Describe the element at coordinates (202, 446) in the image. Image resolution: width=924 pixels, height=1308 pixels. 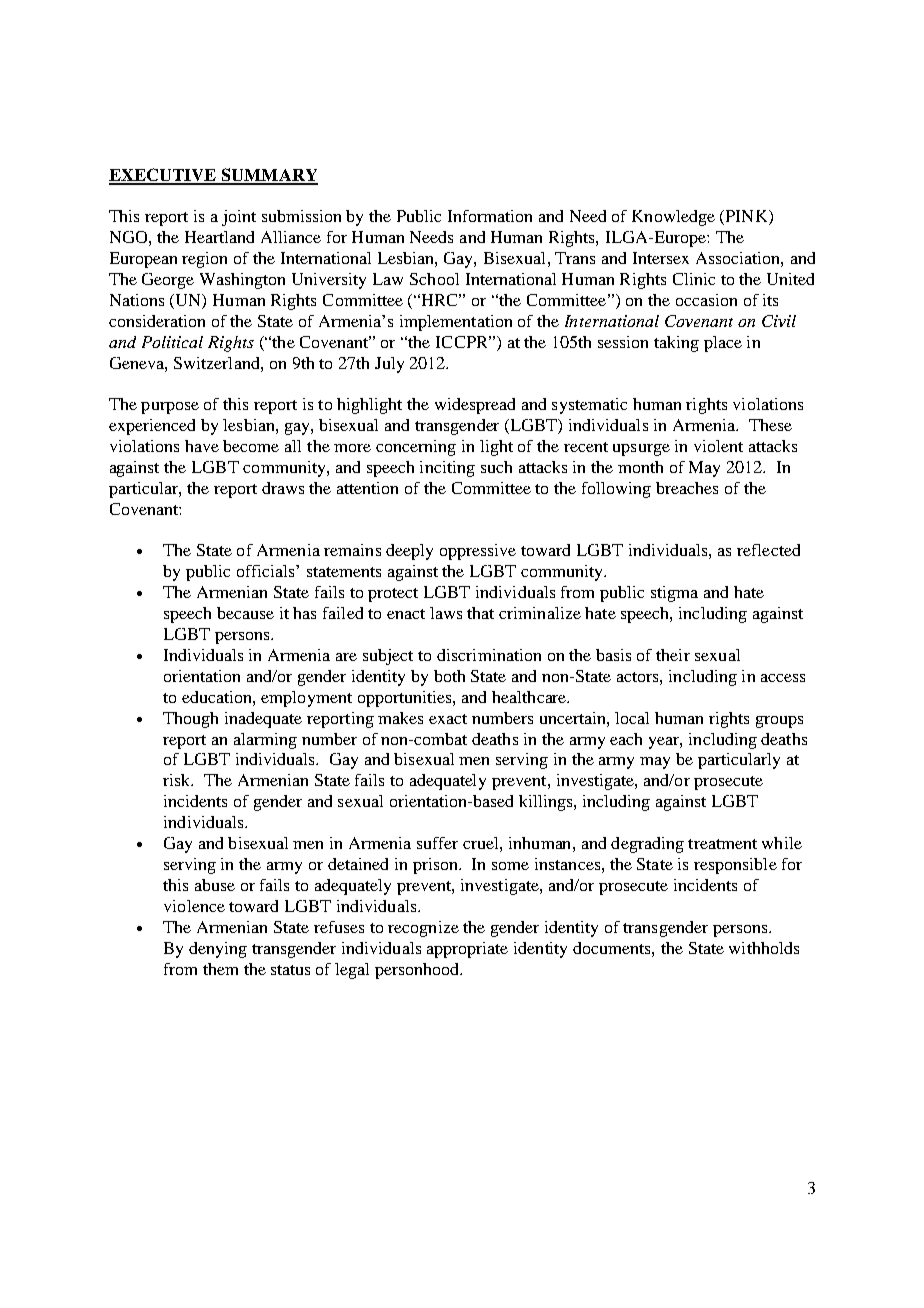
I see `have` at that location.
